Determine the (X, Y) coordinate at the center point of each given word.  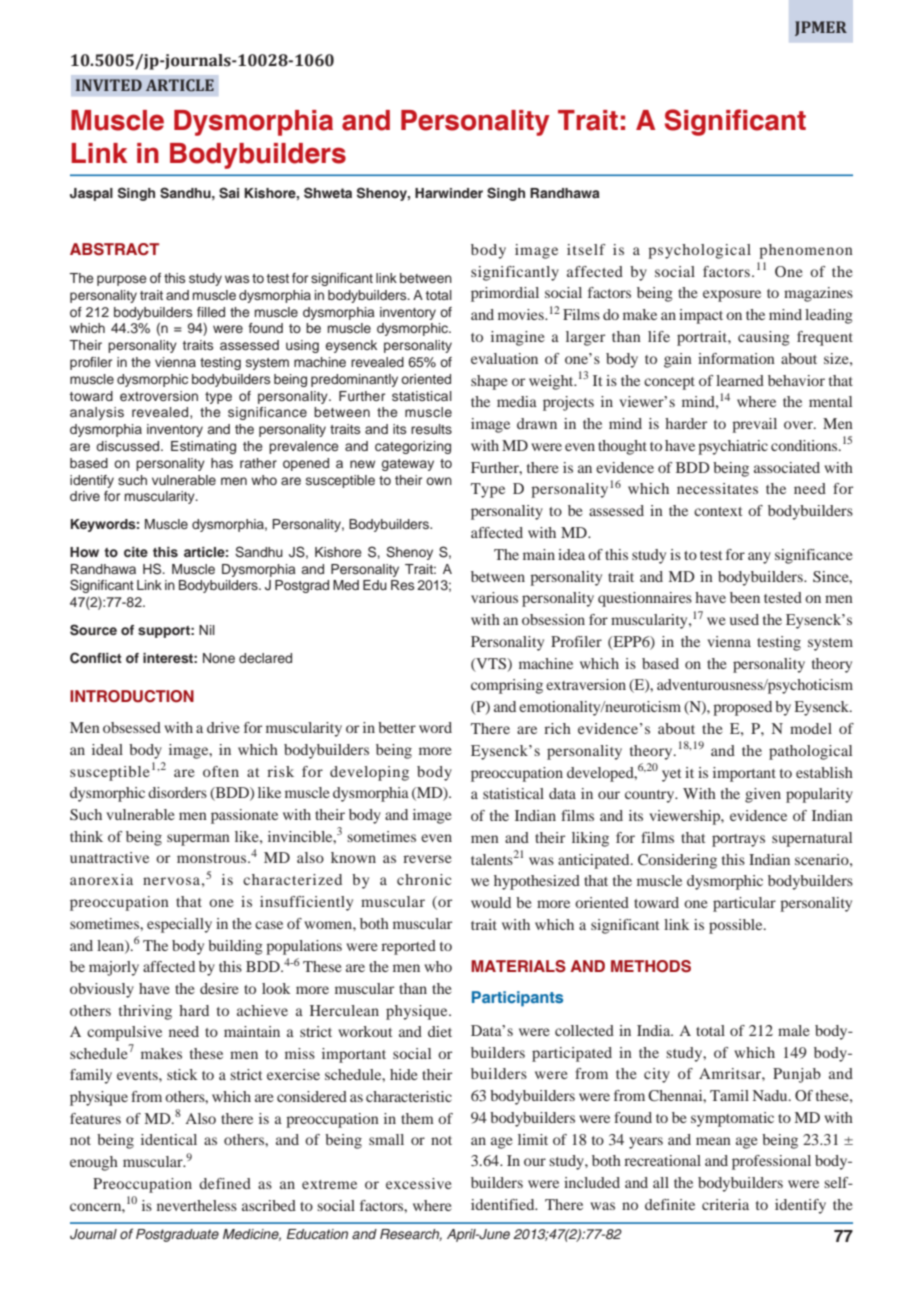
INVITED (109, 85)
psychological (699, 251)
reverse (427, 859)
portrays (738, 840)
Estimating (203, 447)
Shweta (328, 193)
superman (198, 840)
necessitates (717, 488)
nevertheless (197, 1205)
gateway (408, 465)
